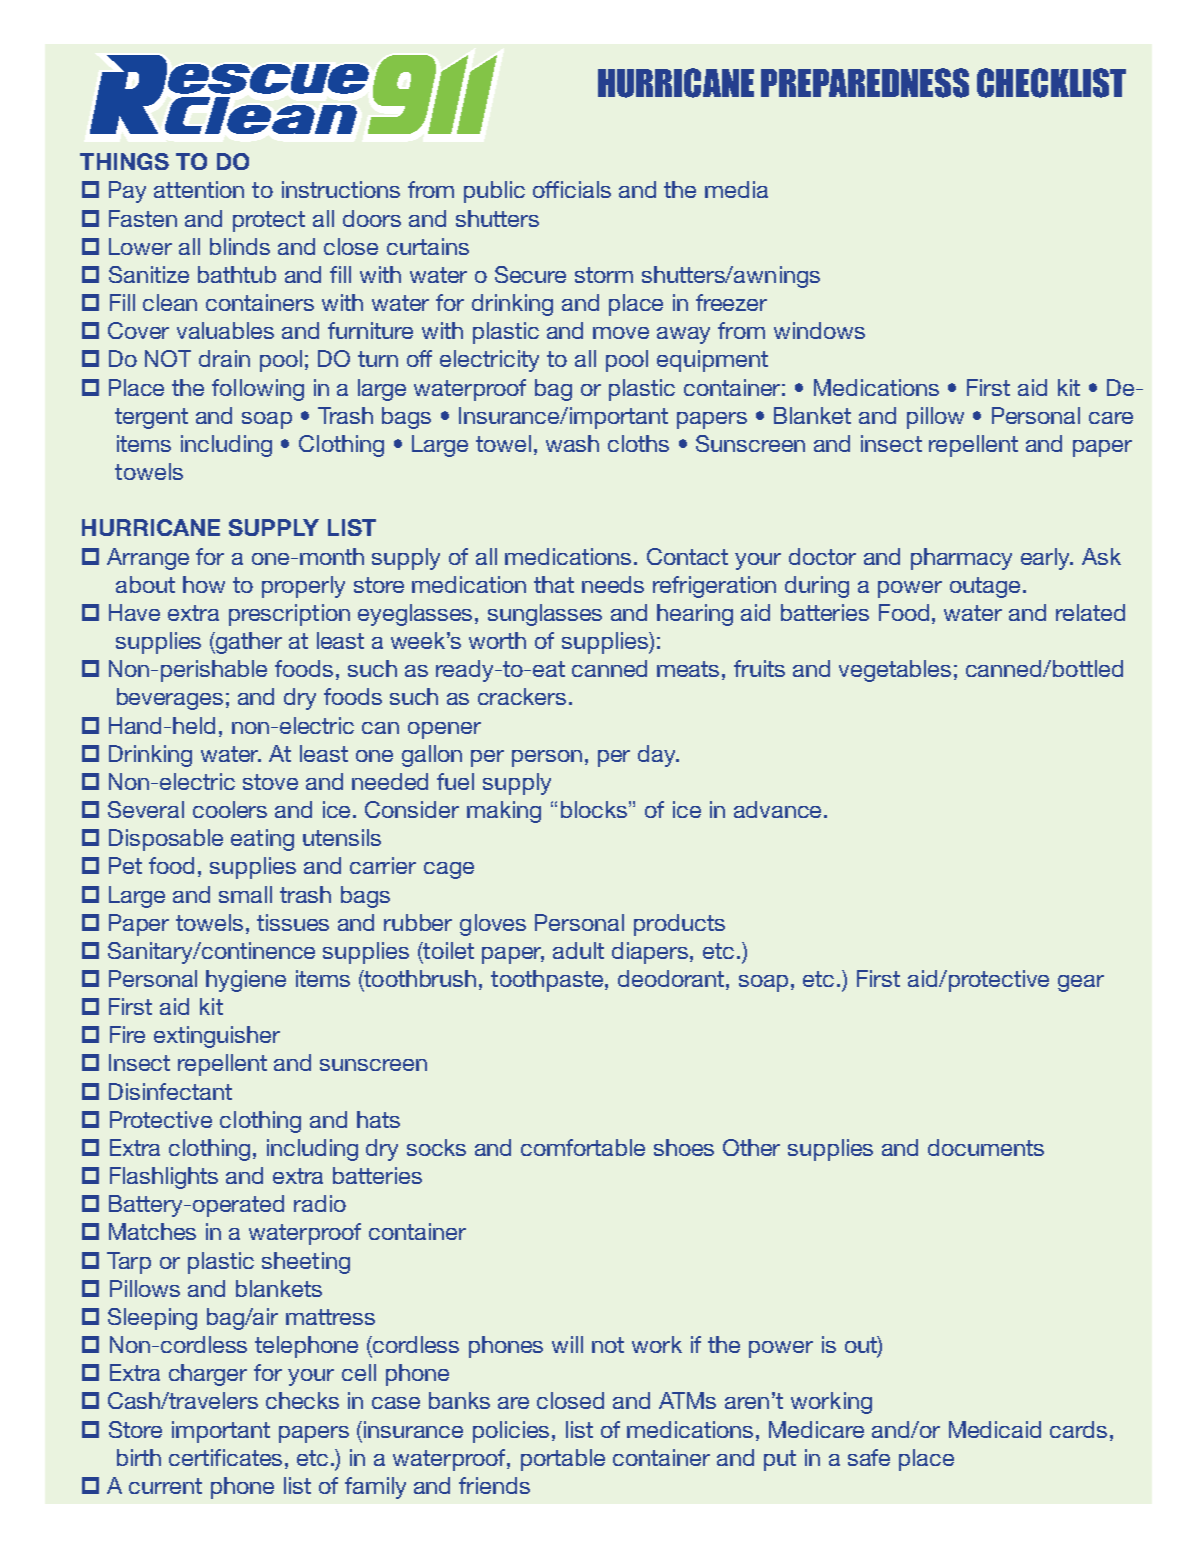  Describe the element at coordinates (865, 83) in the screenshot. I see `PREPAREDNESS` at that location.
